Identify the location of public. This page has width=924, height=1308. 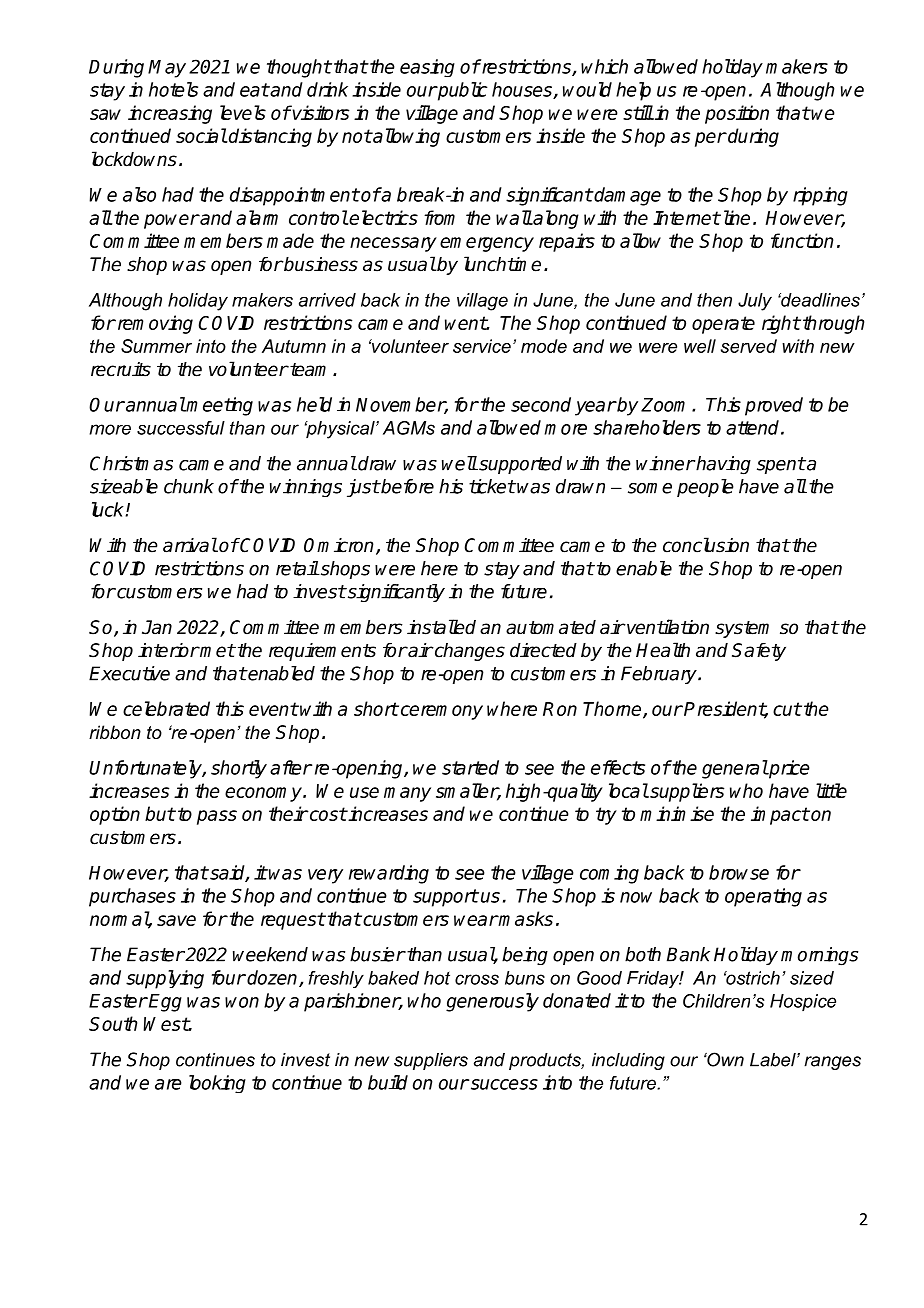
(462, 91).
